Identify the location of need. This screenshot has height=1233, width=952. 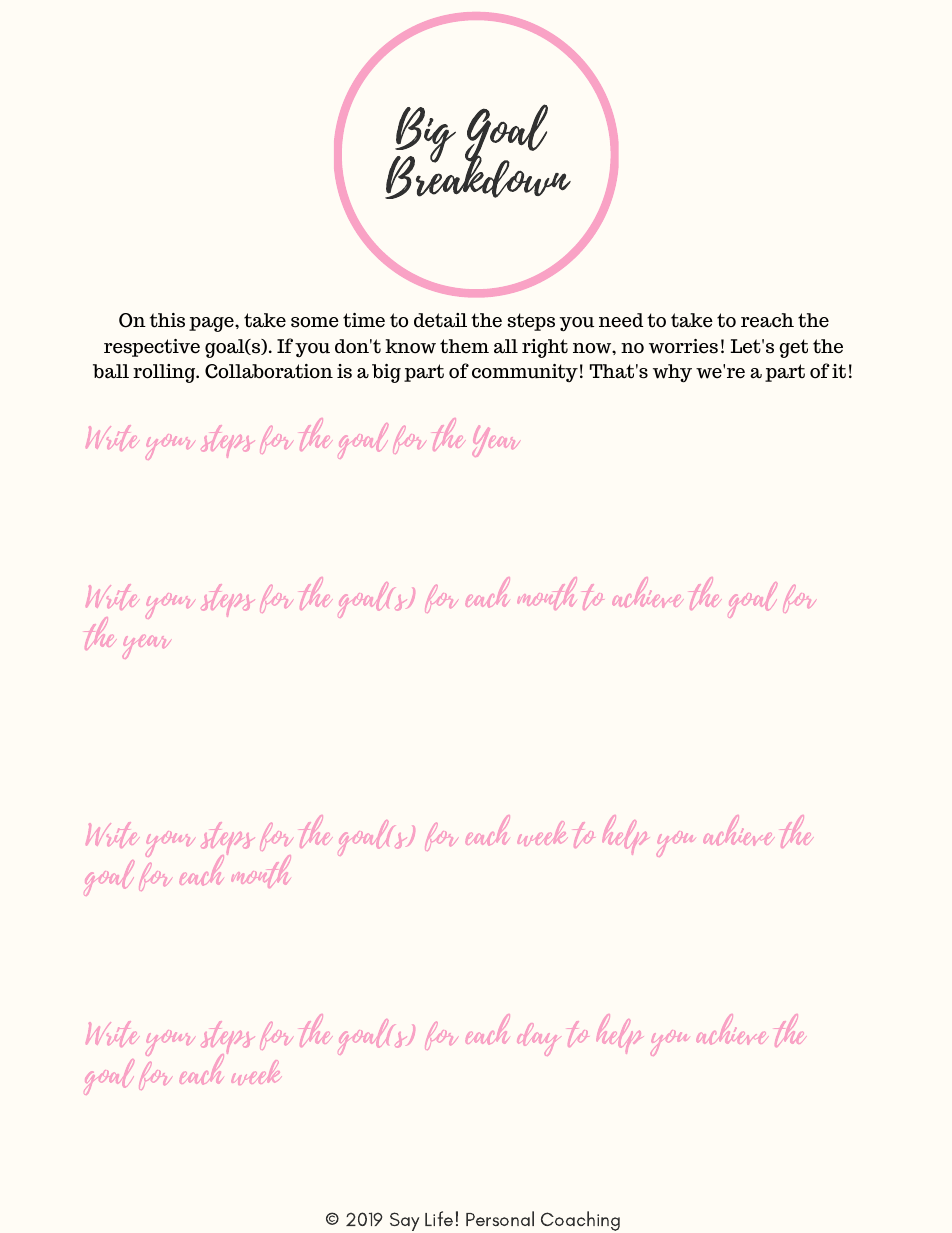
(621, 320).
